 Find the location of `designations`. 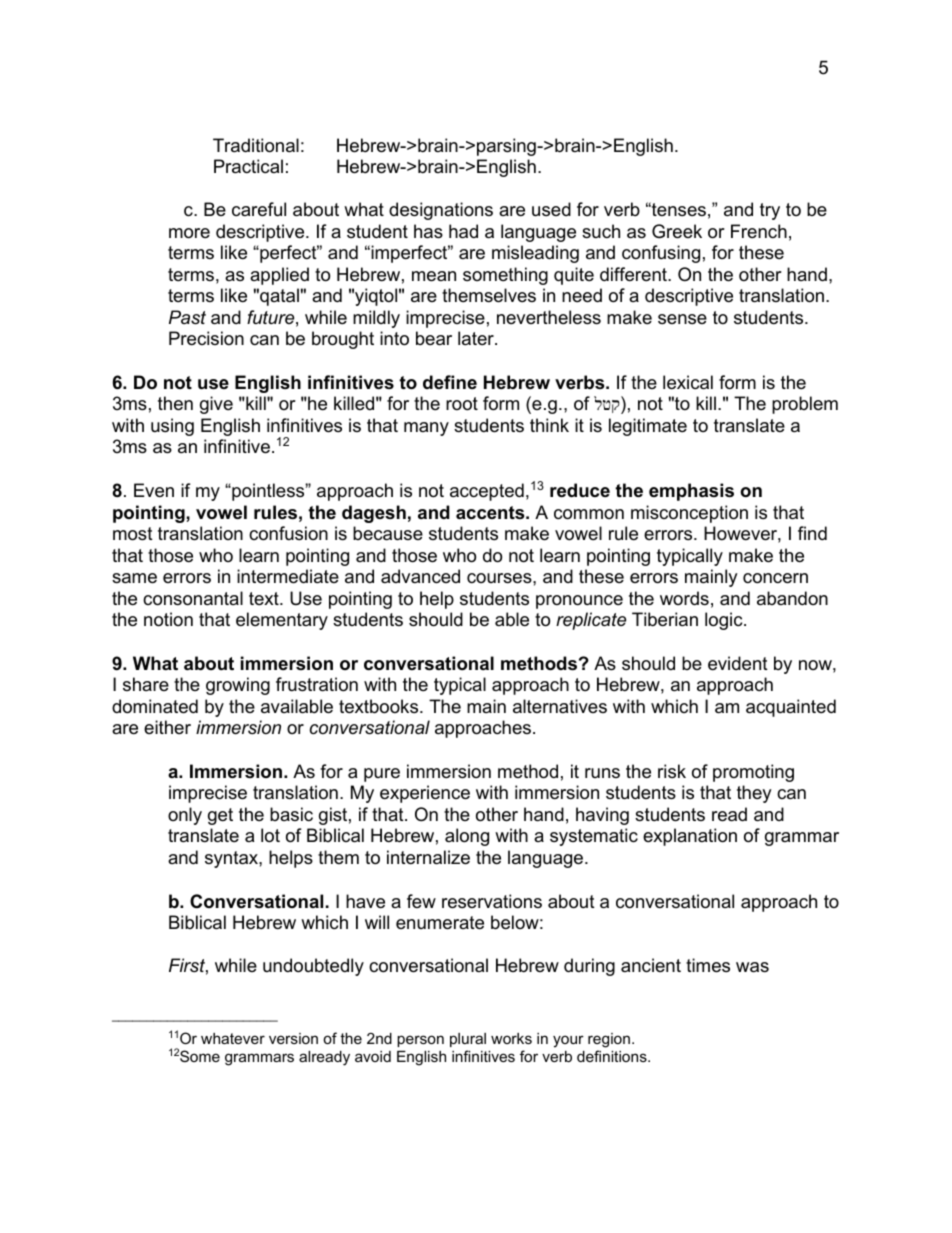

designations is located at coordinates (441, 211).
